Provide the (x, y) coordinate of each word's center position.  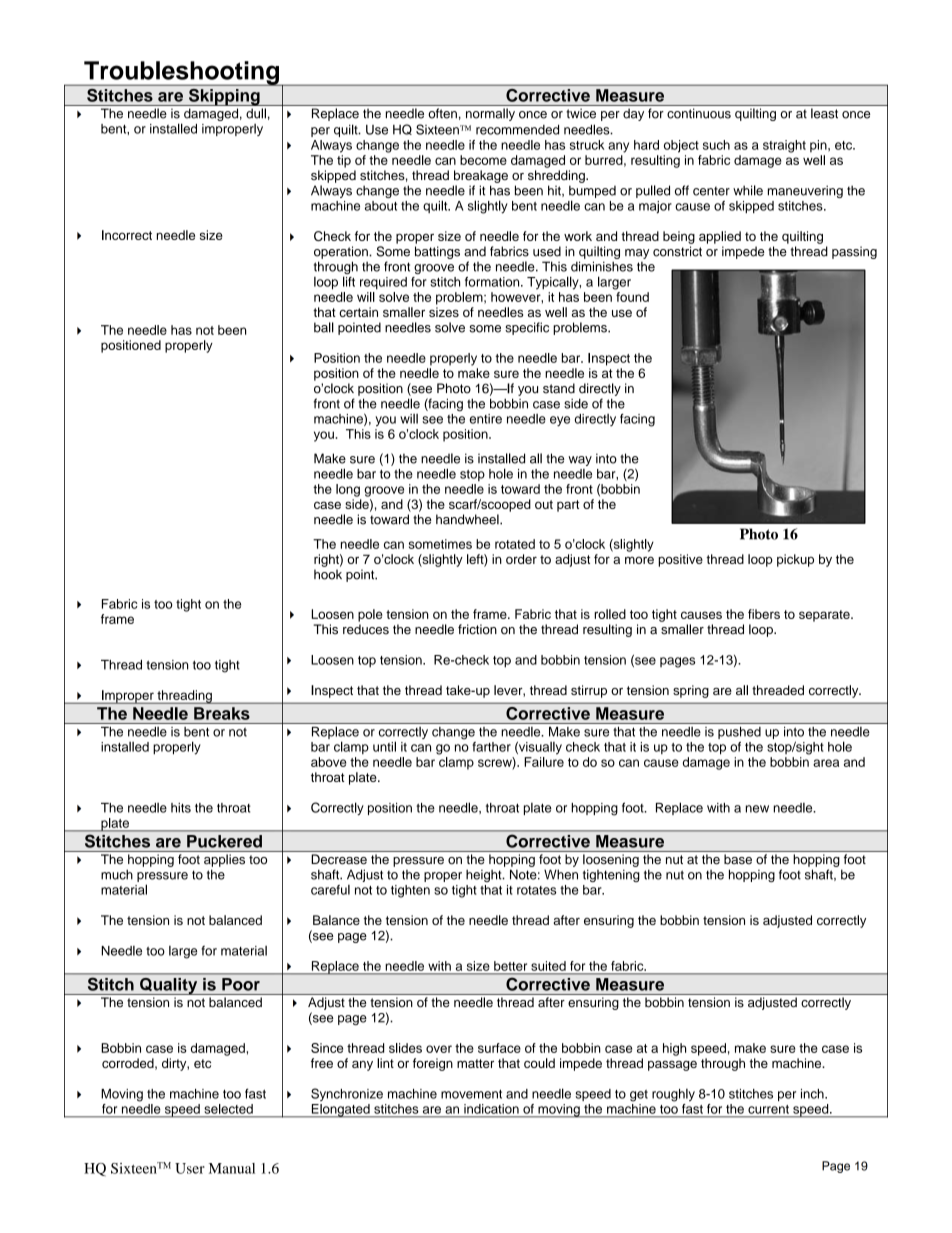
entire (486, 419)
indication (491, 1109)
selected (229, 1109)
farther (491, 747)
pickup (795, 560)
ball (324, 327)
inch (813, 1094)
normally (490, 114)
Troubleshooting (181, 73)
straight (784, 146)
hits (181, 808)
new (757, 809)
